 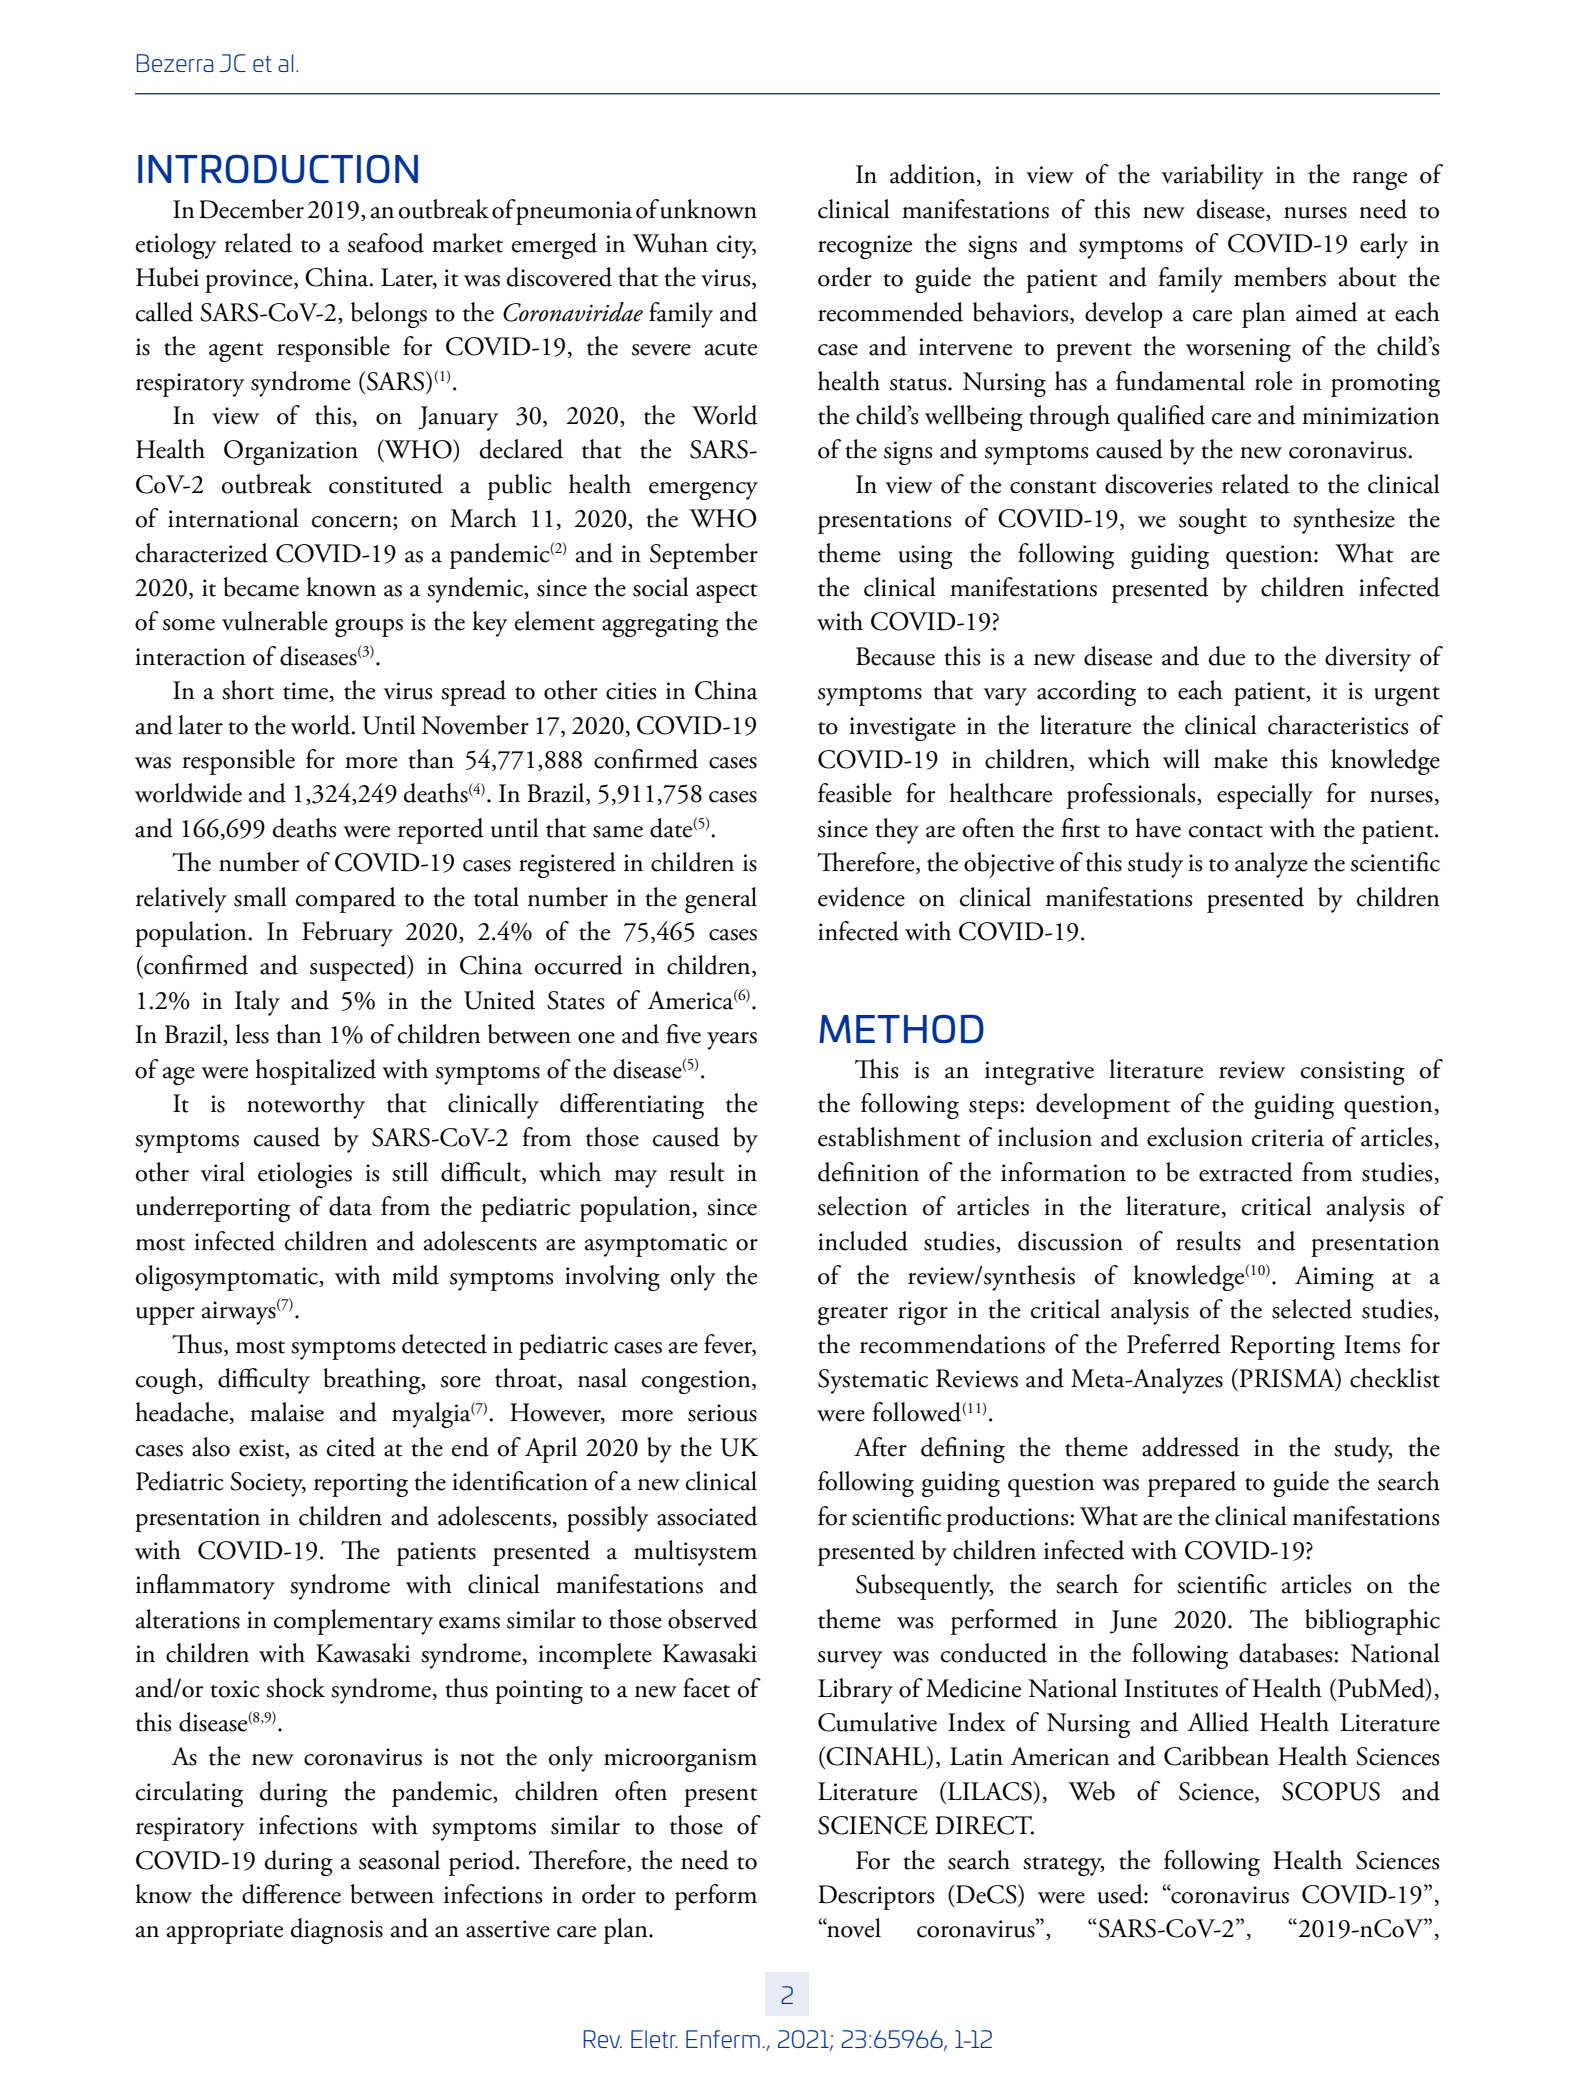 What do you see at coordinates (251, 209) in the page?
I see `December` at bounding box center [251, 209].
